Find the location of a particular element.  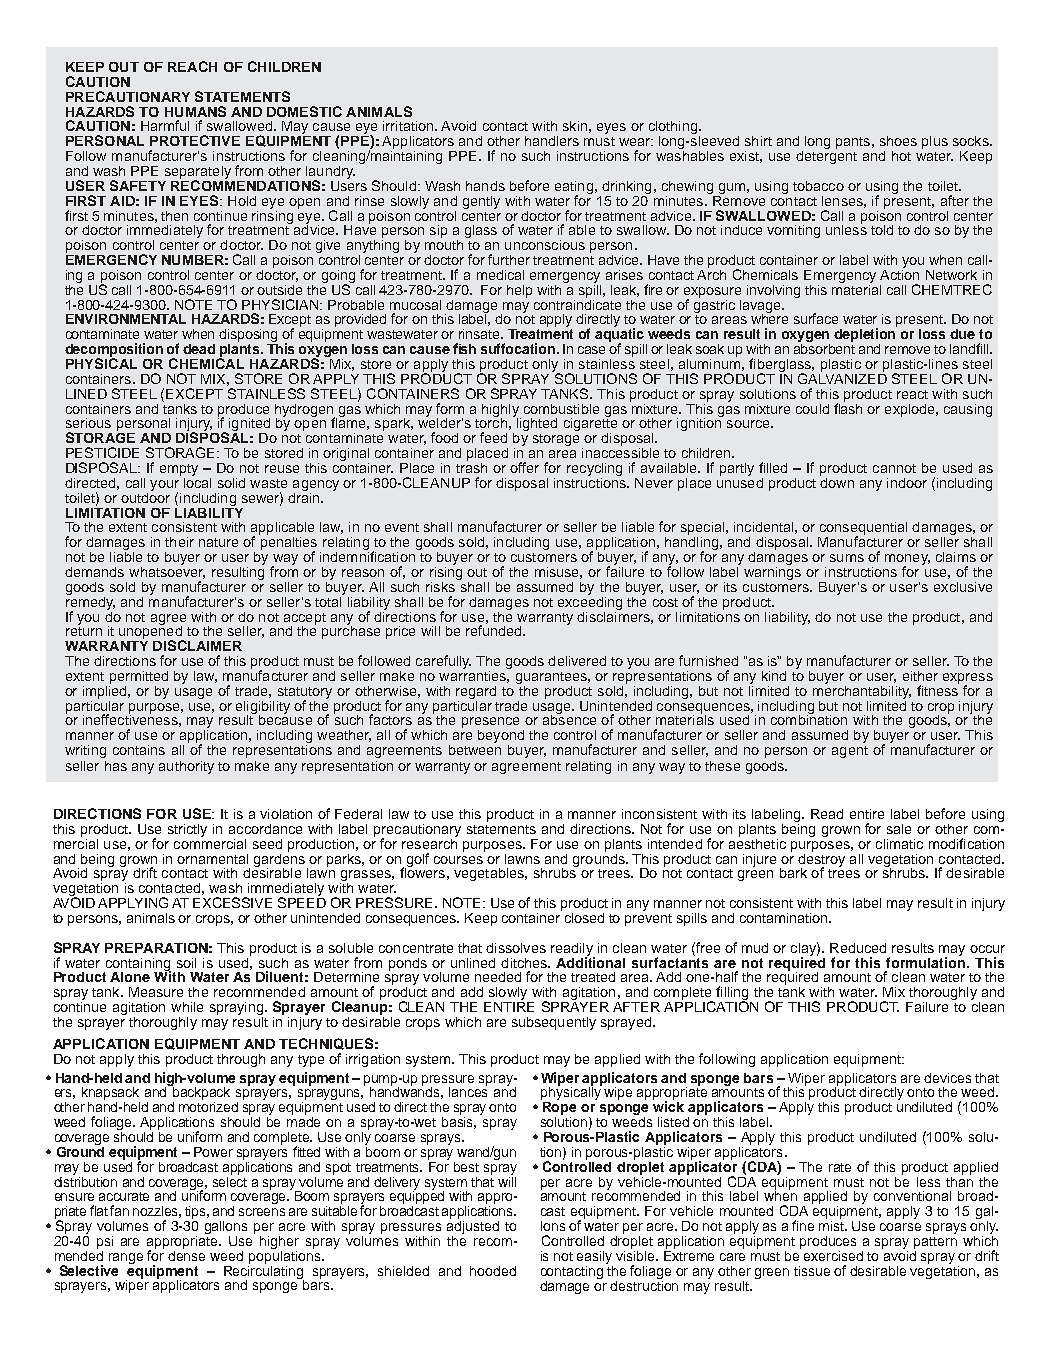

eating is located at coordinates (574, 188).
